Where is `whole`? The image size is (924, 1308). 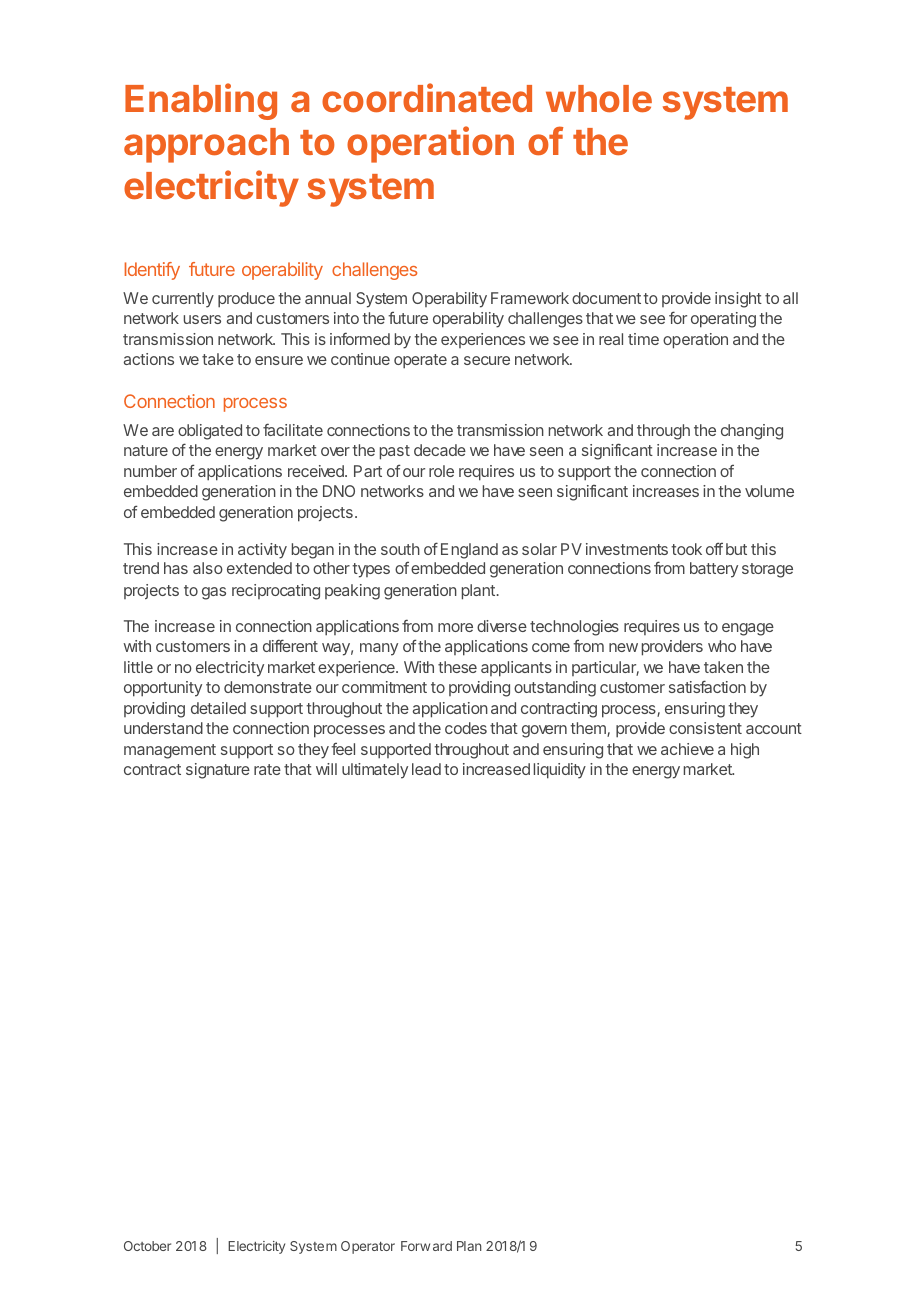 whole is located at coordinates (599, 98).
